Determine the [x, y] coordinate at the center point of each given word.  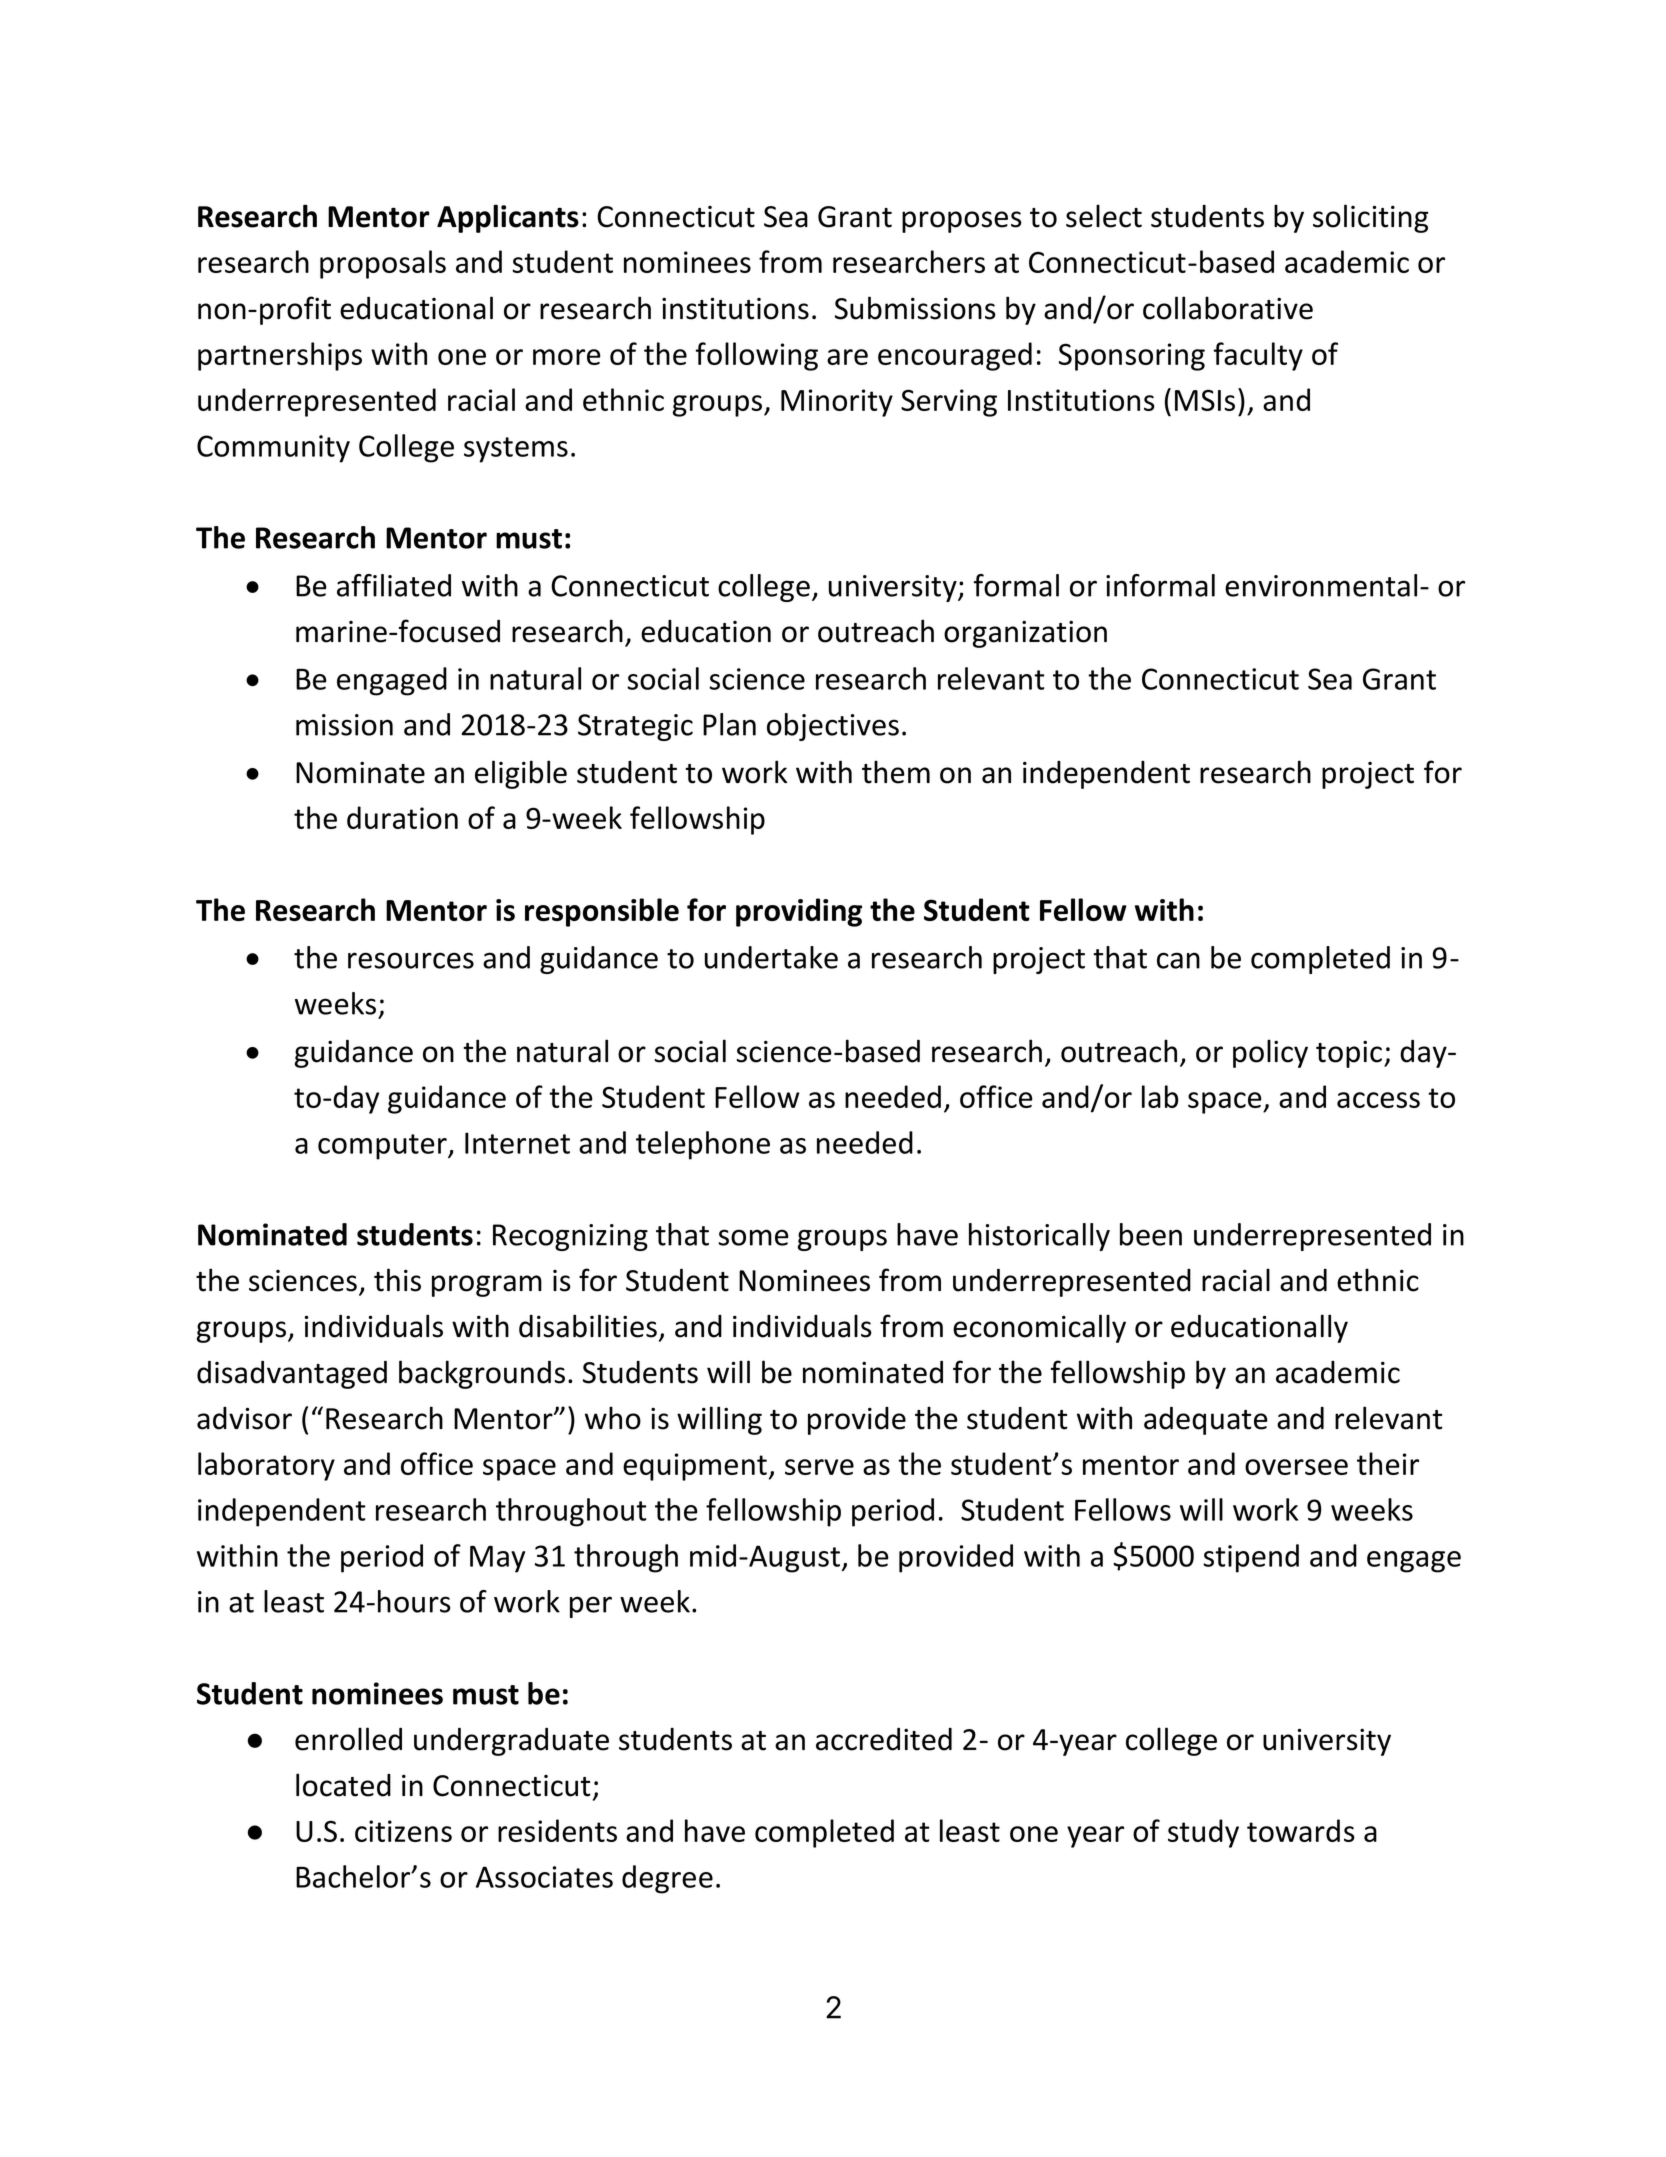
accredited [884, 1739]
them [896, 772]
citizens [403, 1831]
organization [1025, 634]
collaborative [1228, 308]
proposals [383, 264]
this [397, 1280]
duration [402, 817]
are [847, 357]
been [1151, 1234]
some [753, 1237]
